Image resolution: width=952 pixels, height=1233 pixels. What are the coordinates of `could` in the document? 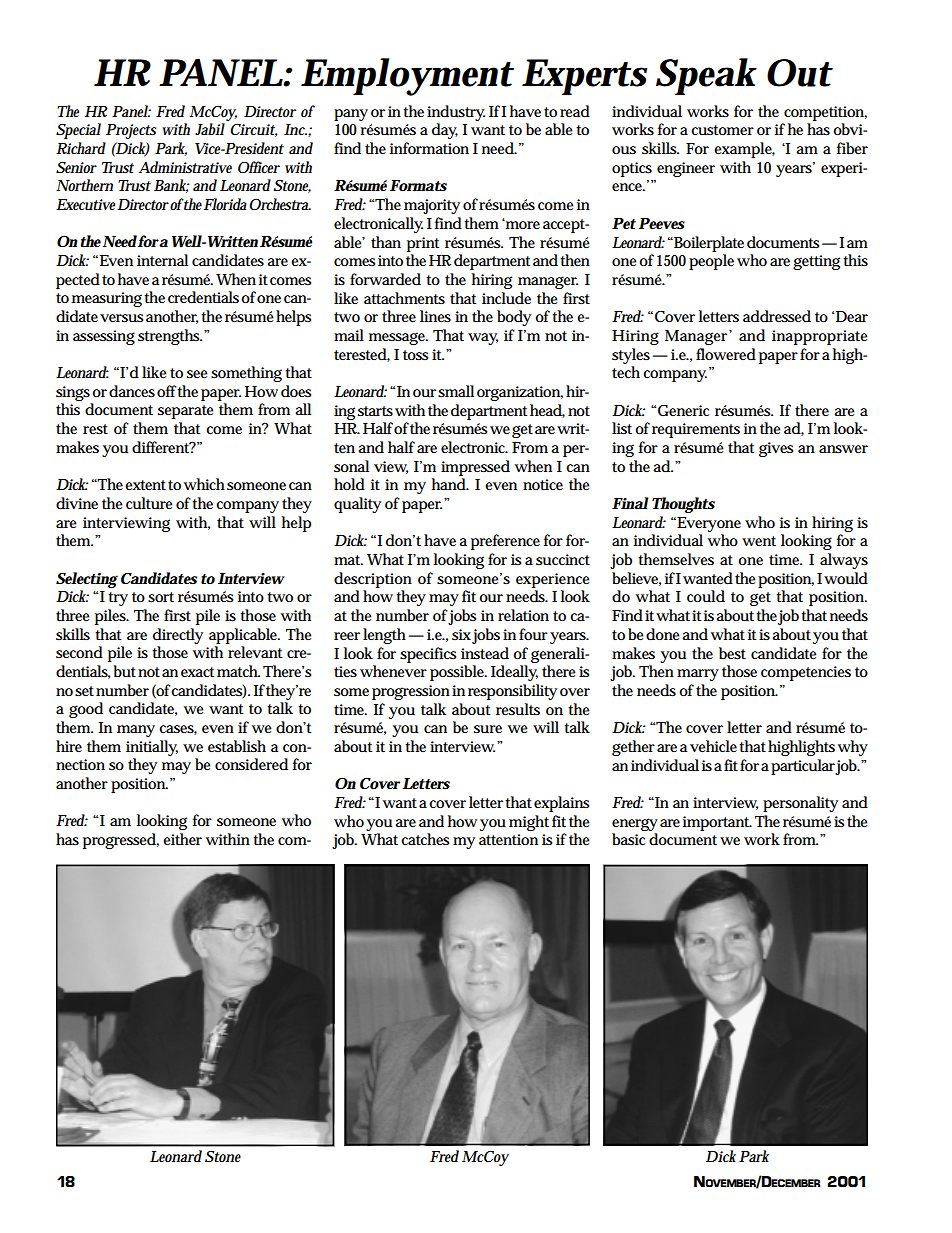 It's located at (706, 596).
